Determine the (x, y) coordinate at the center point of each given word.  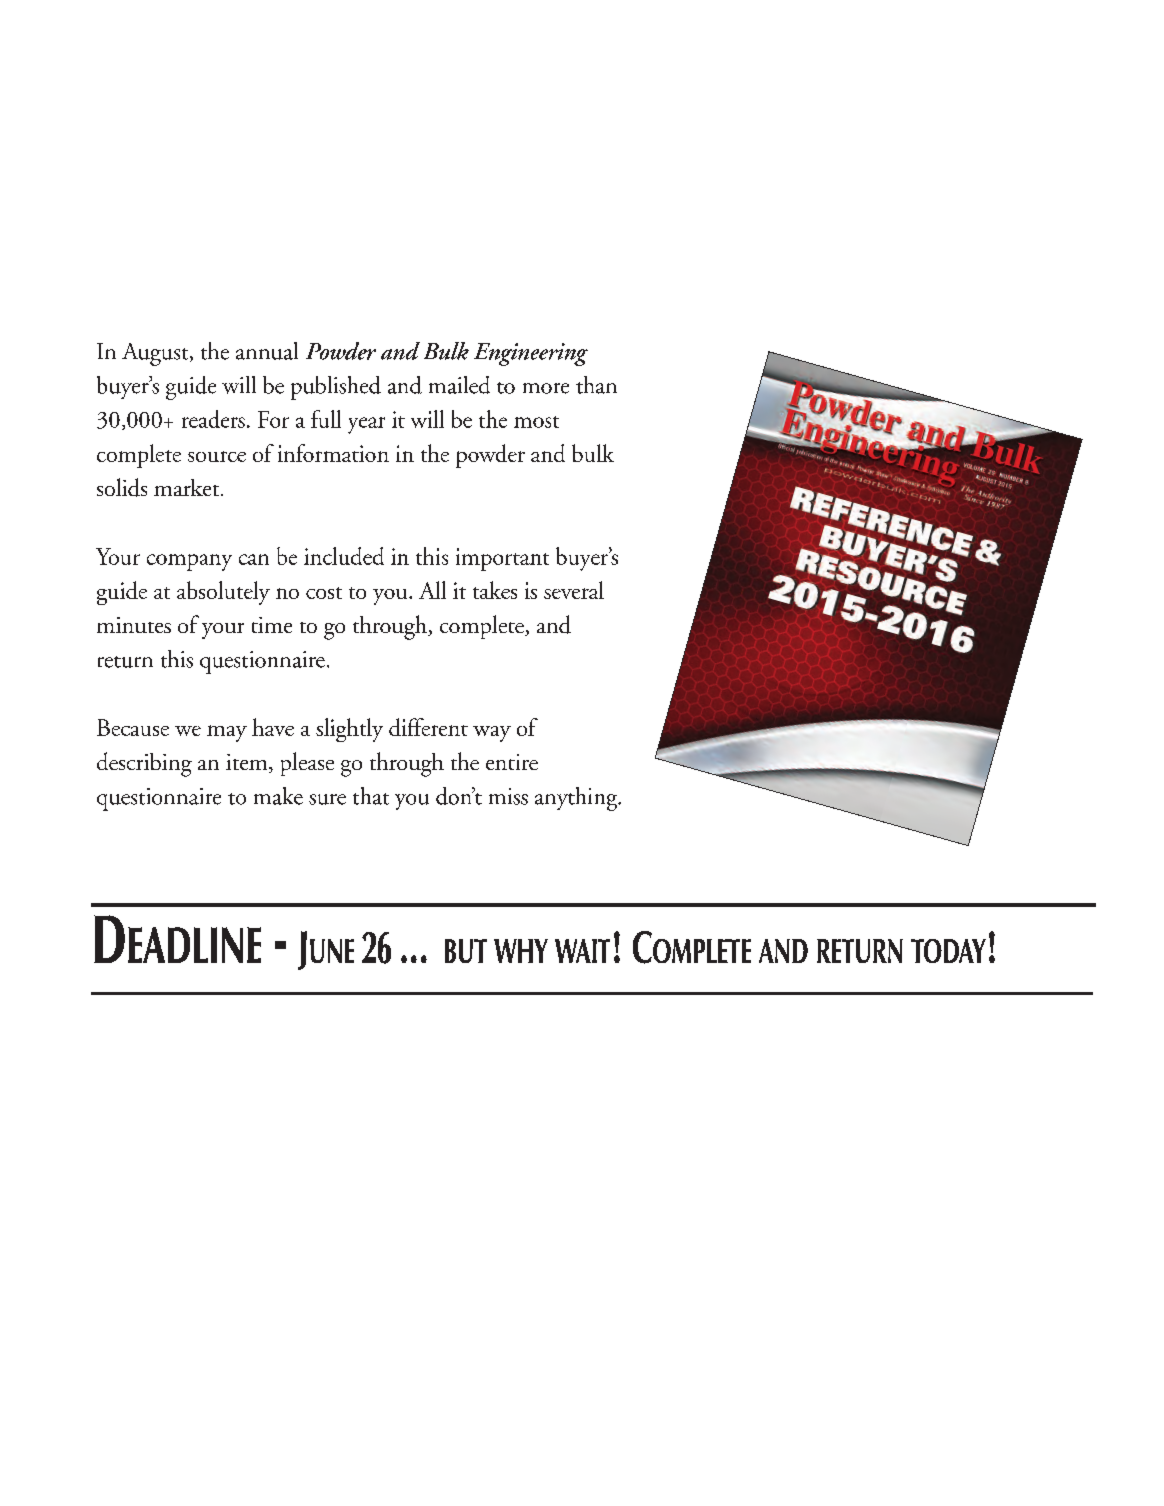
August (156, 354)
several (574, 590)
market (188, 487)
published (336, 388)
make (278, 796)
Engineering (531, 354)
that (371, 796)
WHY (521, 951)
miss (508, 796)
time (272, 625)
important (502, 559)
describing (144, 764)
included (344, 556)
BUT (466, 951)
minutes (134, 625)
